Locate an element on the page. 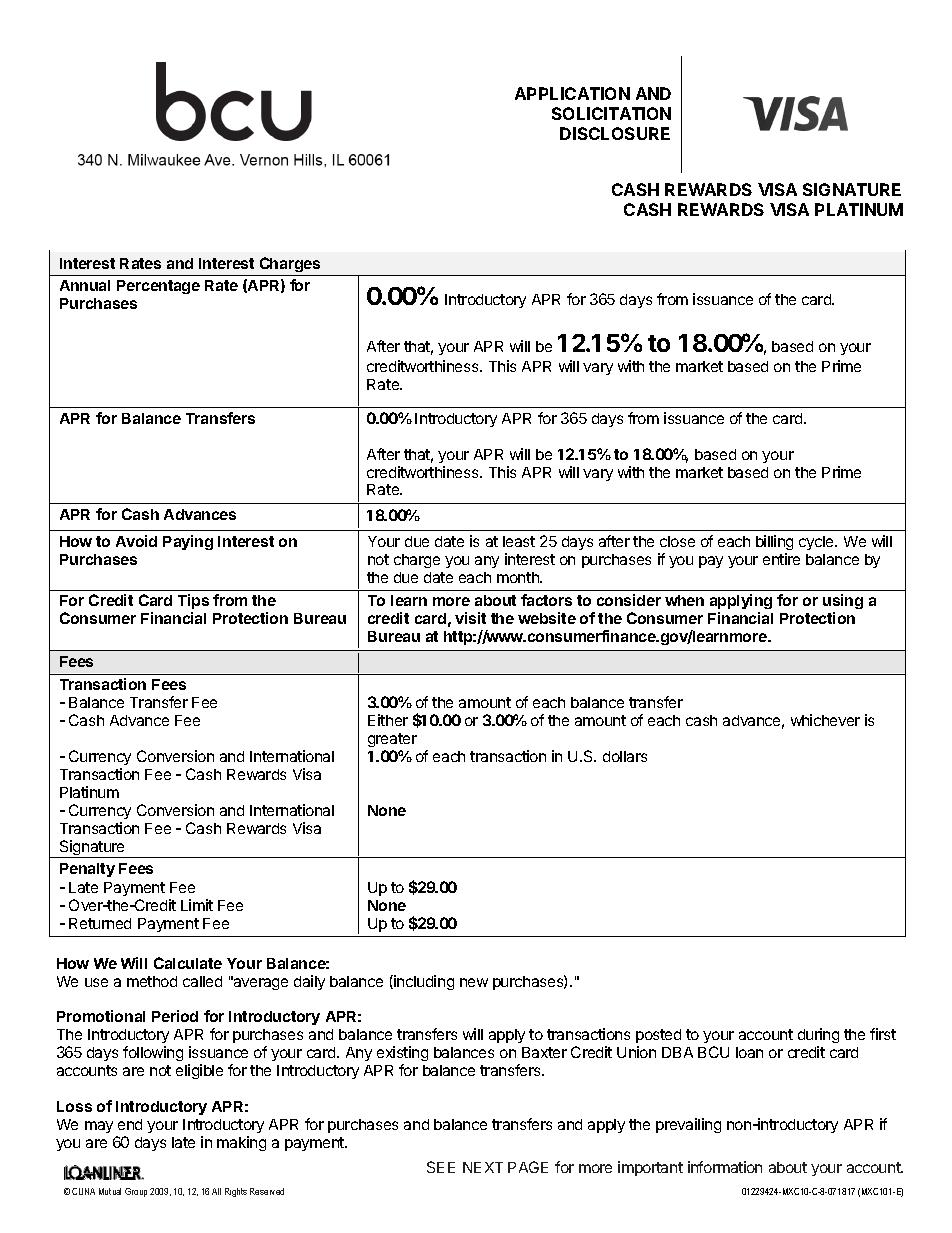  during is located at coordinates (818, 1037).
